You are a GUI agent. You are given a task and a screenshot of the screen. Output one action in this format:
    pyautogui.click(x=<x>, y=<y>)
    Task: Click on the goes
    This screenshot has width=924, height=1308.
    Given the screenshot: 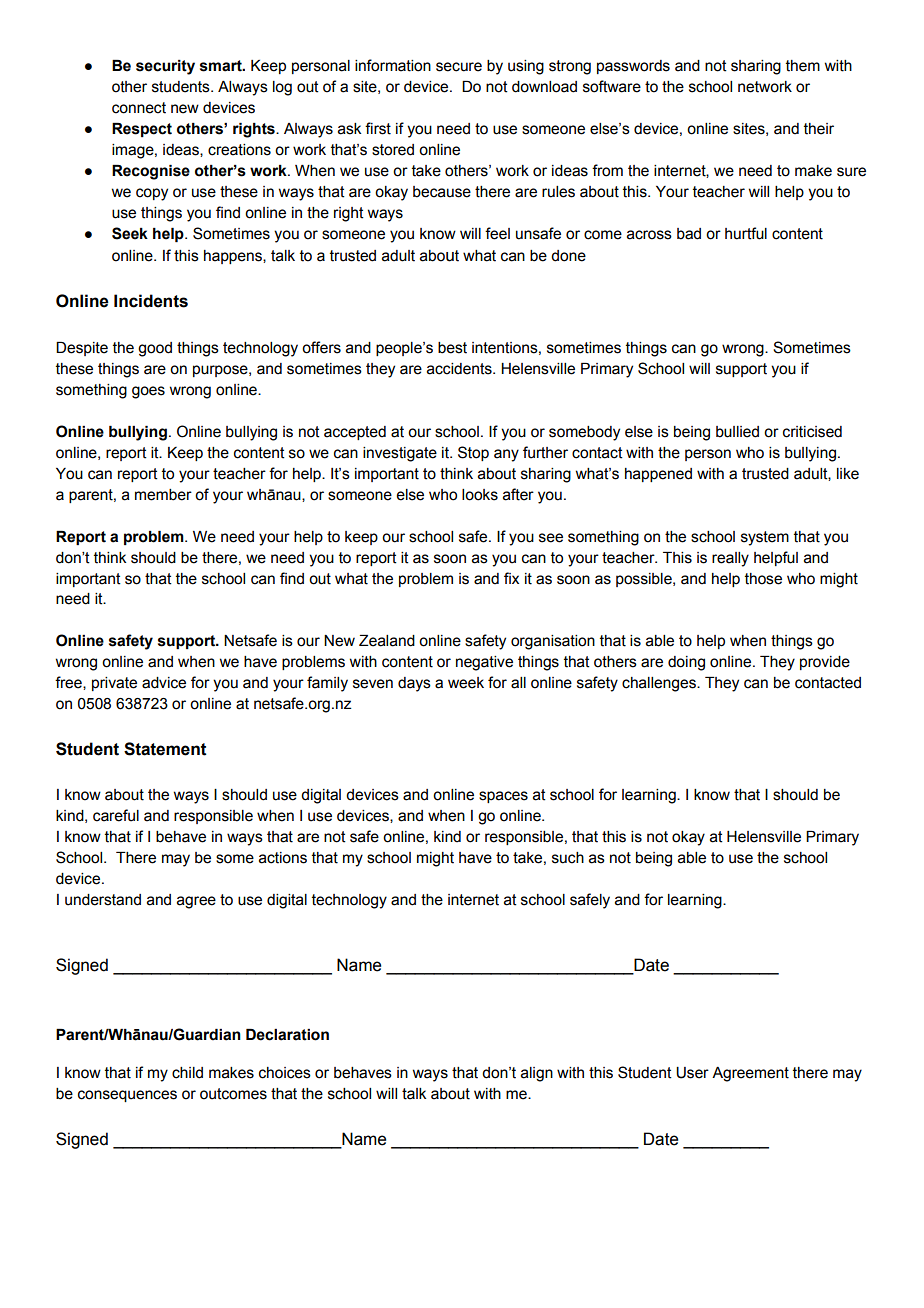 What is the action you would take?
    pyautogui.click(x=148, y=392)
